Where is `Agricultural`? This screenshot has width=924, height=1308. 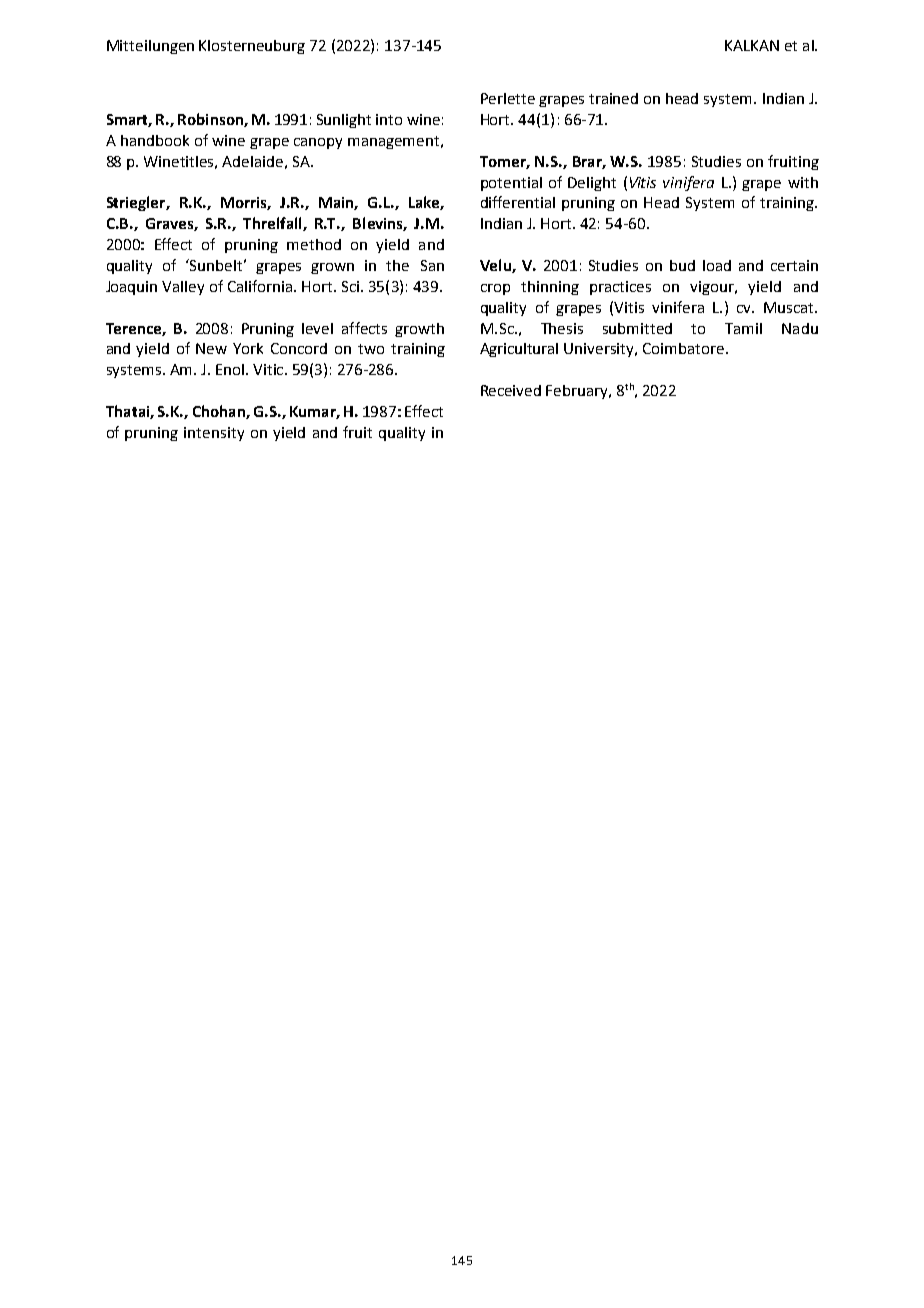
Agricultural is located at coordinates (519, 350).
